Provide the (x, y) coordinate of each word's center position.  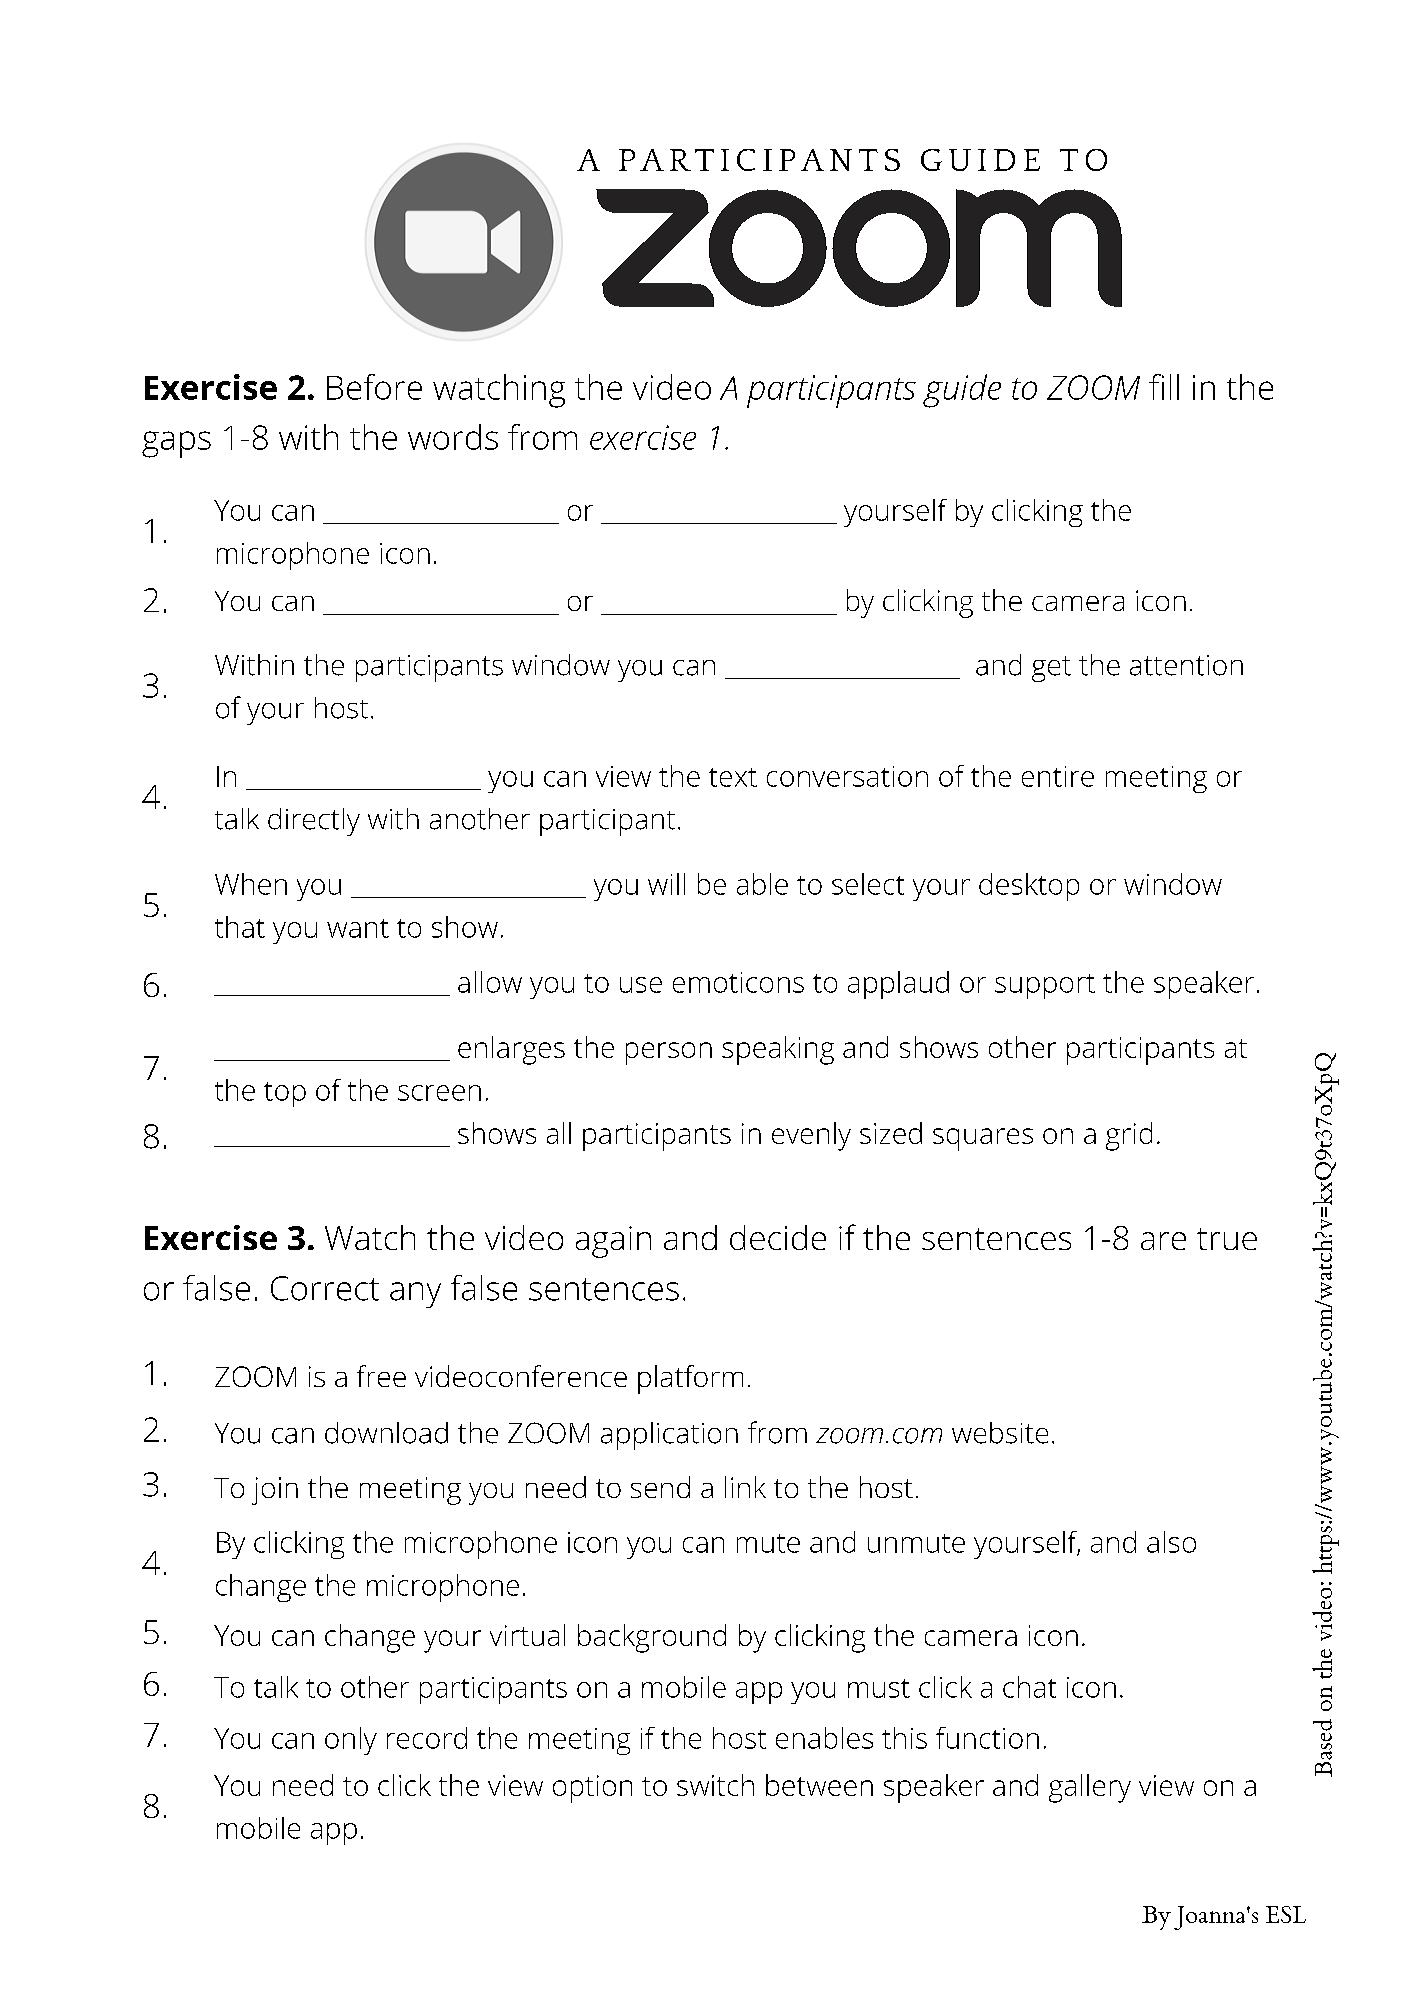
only (351, 1741)
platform (690, 1379)
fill (1164, 387)
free (381, 1376)
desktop (1029, 887)
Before (374, 387)
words (453, 437)
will (666, 884)
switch (715, 1785)
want (358, 928)
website (1000, 1433)
